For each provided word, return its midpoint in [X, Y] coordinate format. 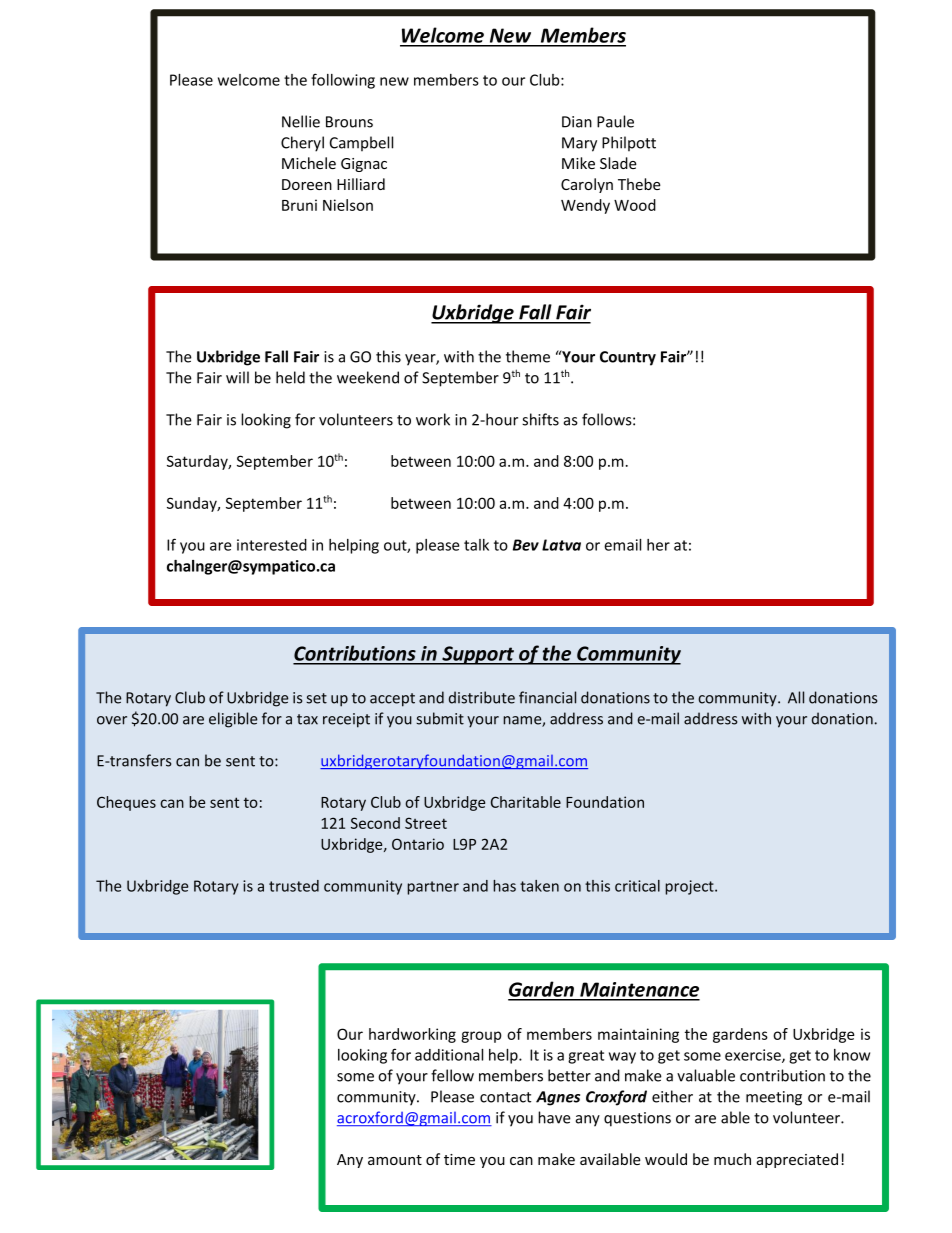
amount [395, 1160]
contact [505, 1097]
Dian [577, 122]
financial [547, 697]
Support [478, 655]
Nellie [301, 121]
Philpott [629, 143]
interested [272, 545]
